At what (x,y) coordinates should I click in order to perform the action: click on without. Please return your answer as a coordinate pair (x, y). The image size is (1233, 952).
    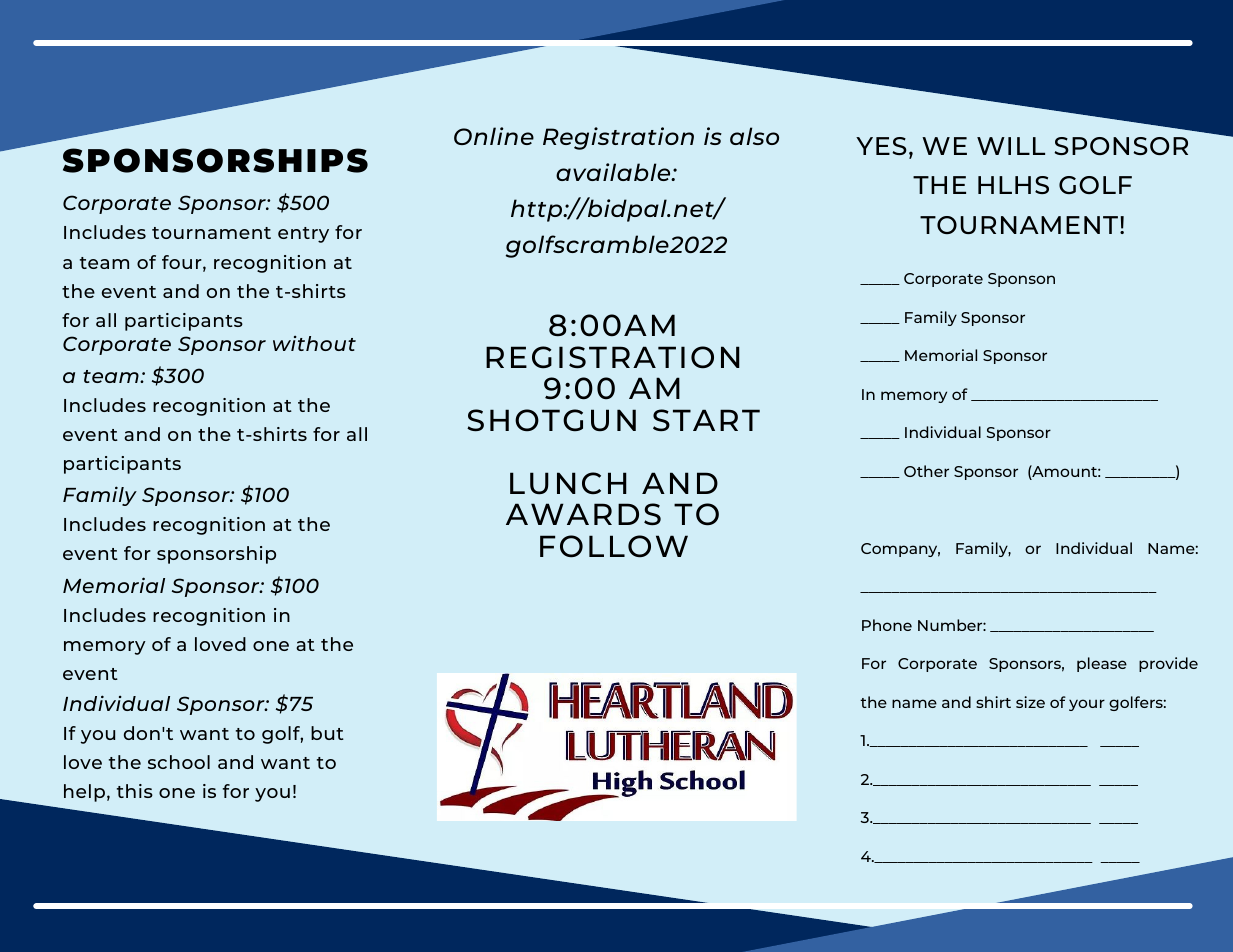
    Looking at the image, I should click on (314, 343).
